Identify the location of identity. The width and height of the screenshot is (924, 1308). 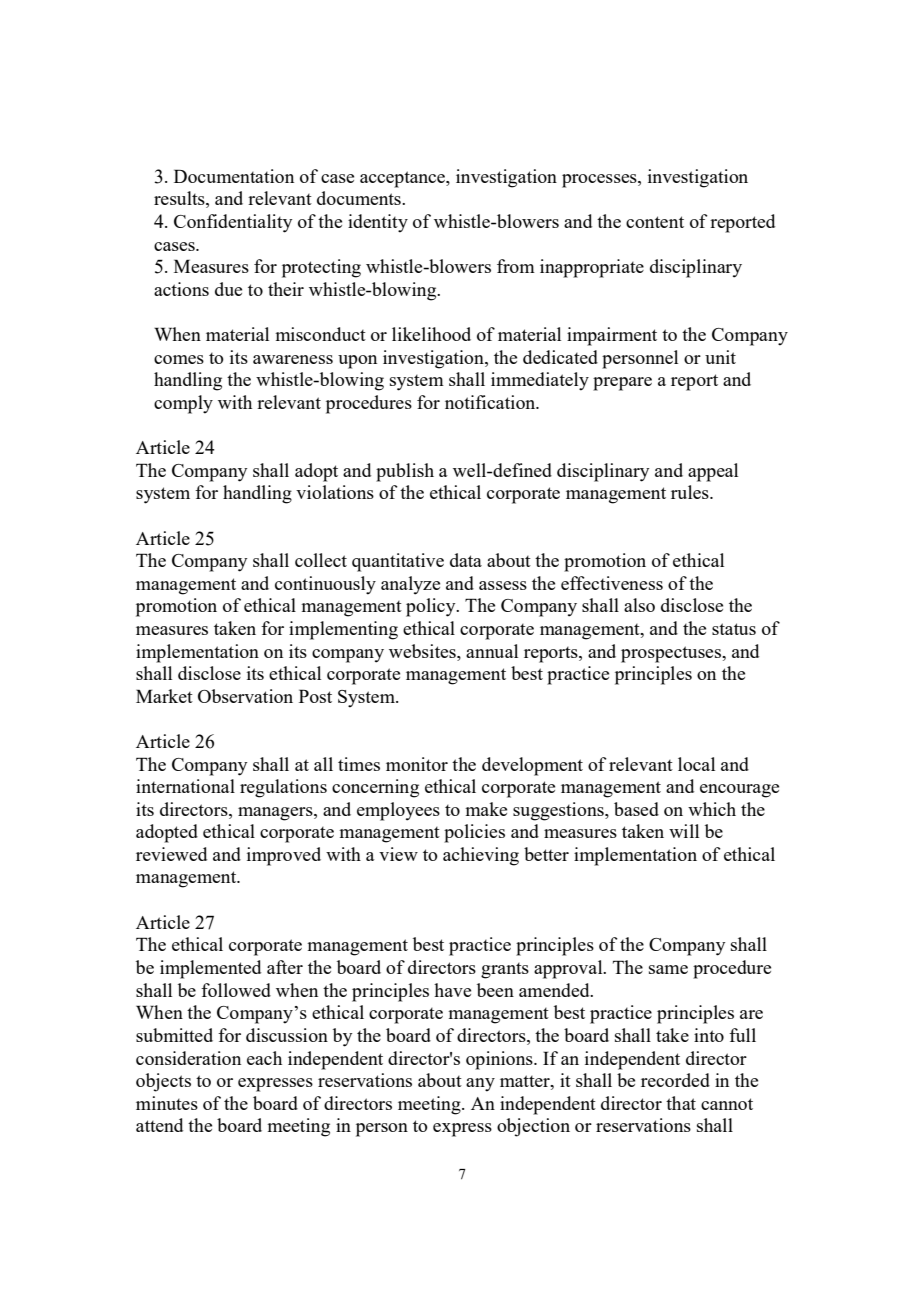
(378, 223).
